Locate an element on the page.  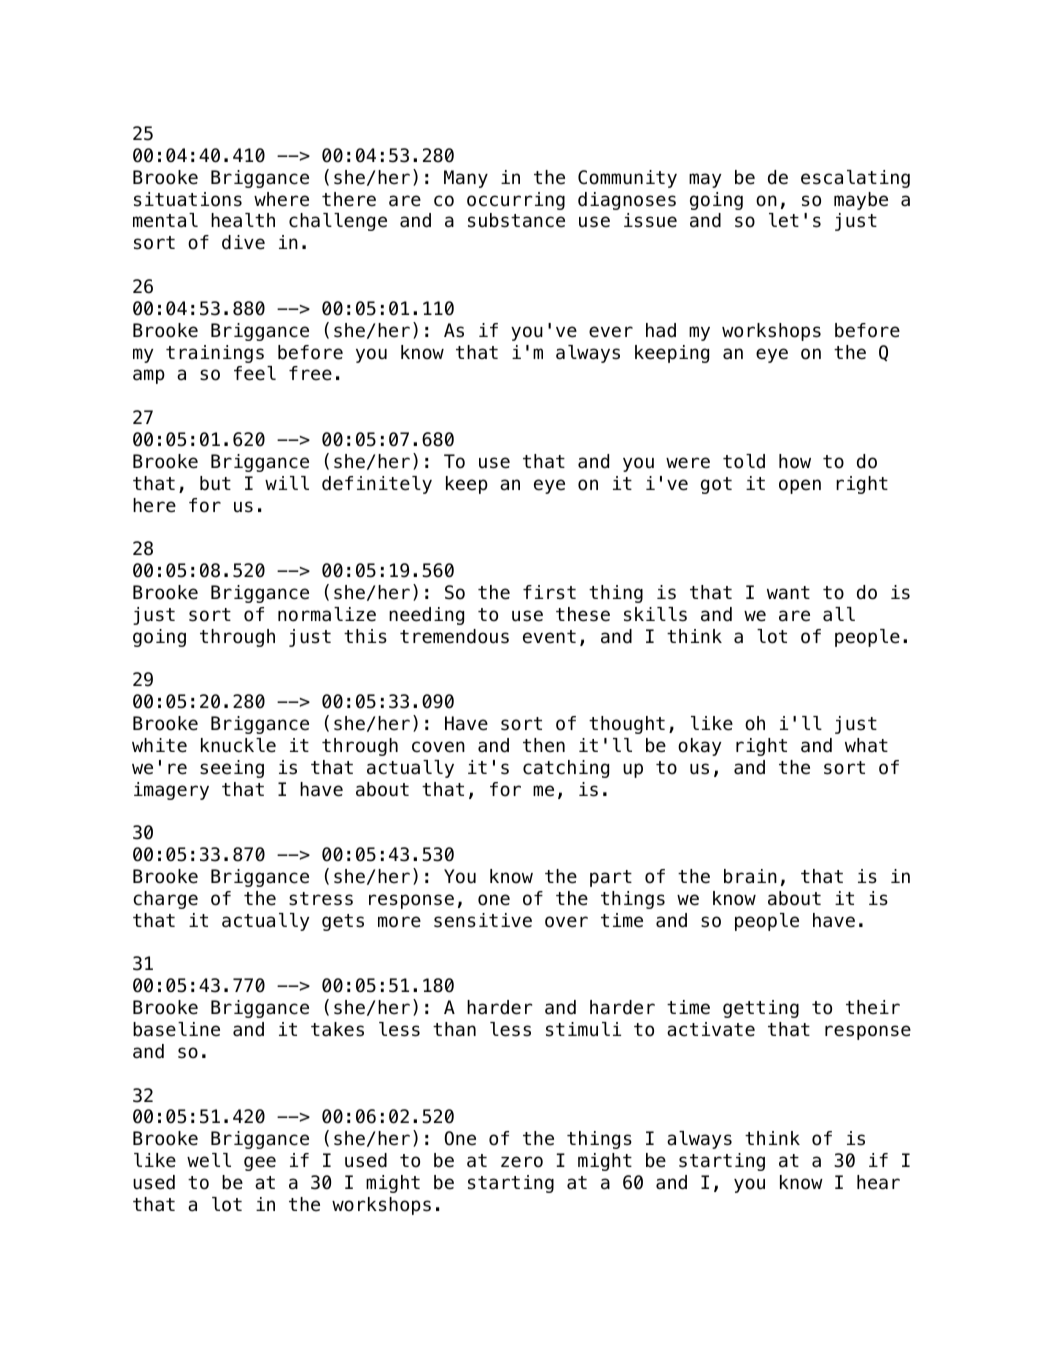
health is located at coordinates (243, 220).
